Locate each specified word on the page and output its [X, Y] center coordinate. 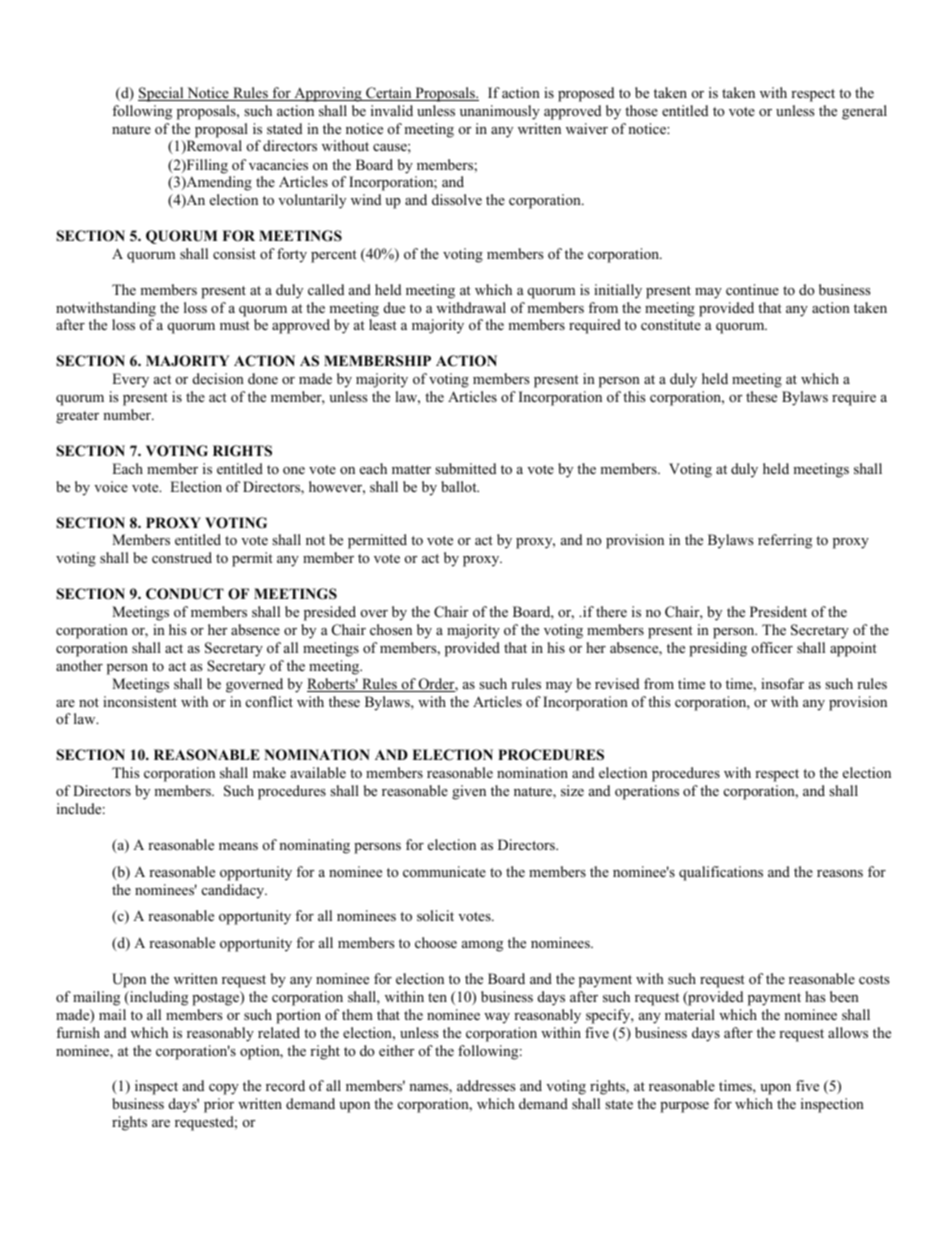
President [778, 611]
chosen [391, 629]
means [238, 846]
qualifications [721, 873]
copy [224, 1089]
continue [752, 289]
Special [162, 94]
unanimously [500, 112]
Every [130, 380]
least [383, 324]
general [864, 112]
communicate [444, 871]
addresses [486, 1085]
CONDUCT [185, 594]
